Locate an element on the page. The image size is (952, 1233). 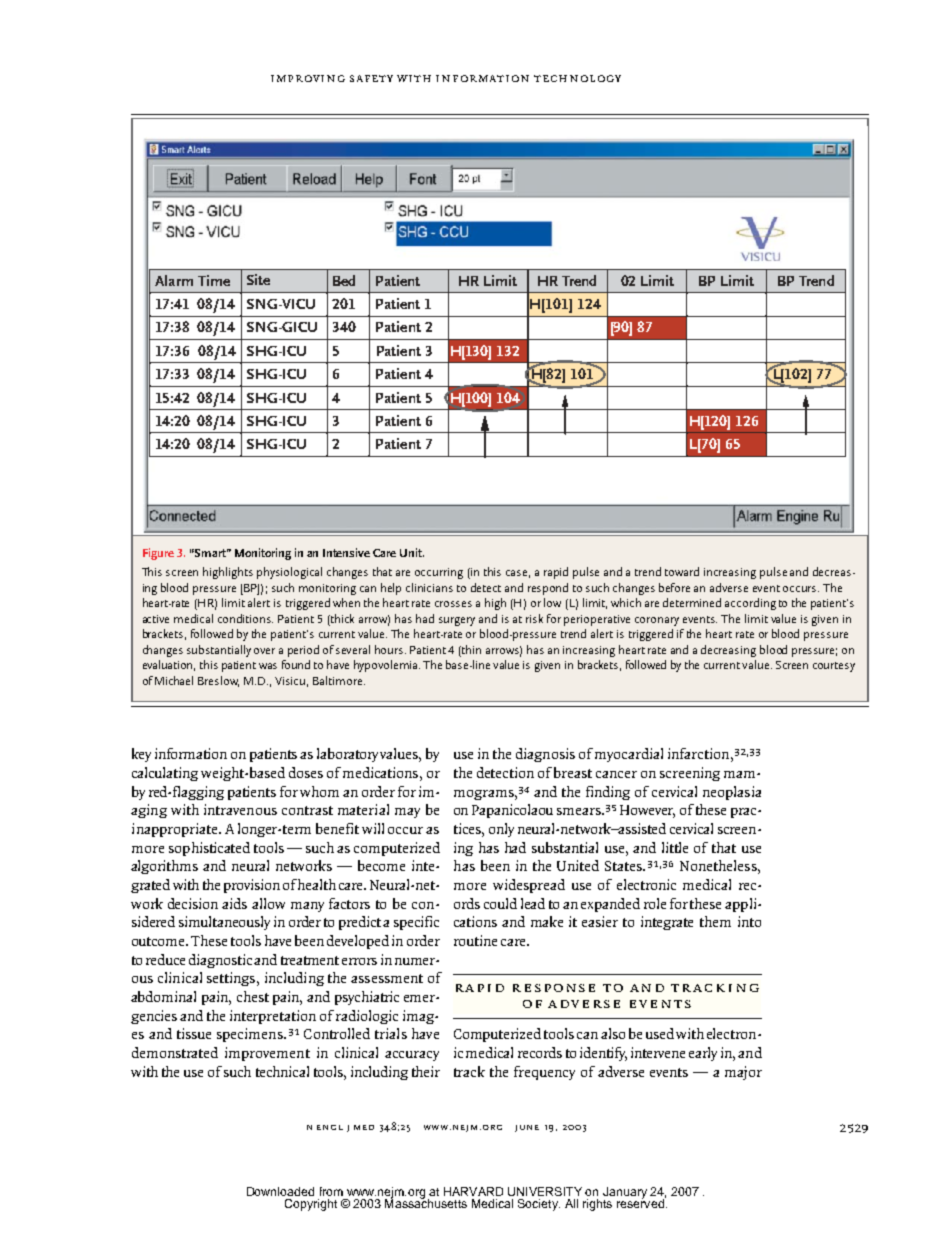
surgery is located at coordinates (457, 621).
